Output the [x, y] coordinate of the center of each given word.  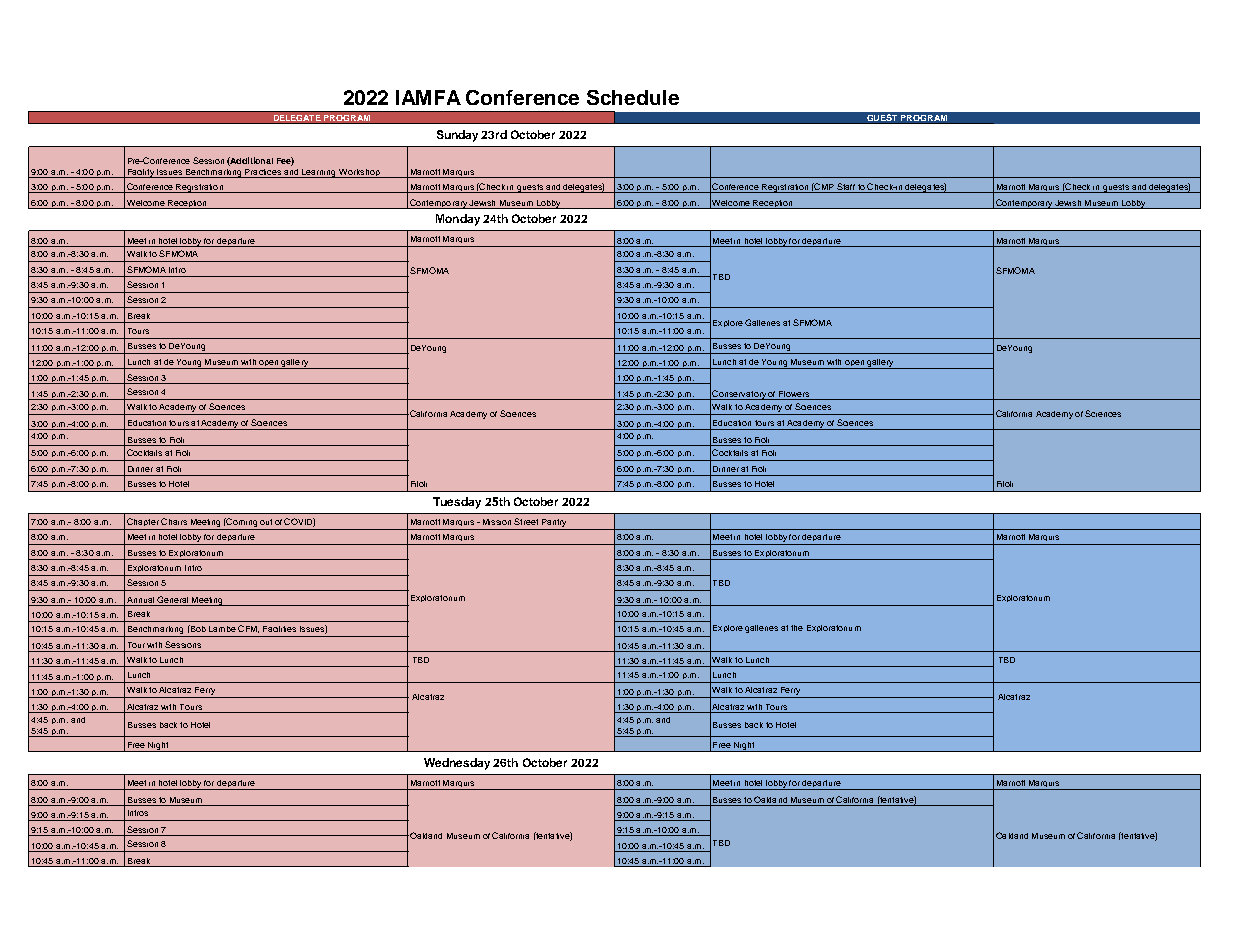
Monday [458, 220]
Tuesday [457, 503]
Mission [497, 522]
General [173, 601]
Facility [140, 173]
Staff [846, 188]
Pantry [554, 523]
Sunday [457, 136]
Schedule [633, 97]
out [266, 522]
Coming [242, 524]
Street [526, 521]
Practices [263, 173]
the [797, 628]
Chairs [174, 521]
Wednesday [457, 764]
